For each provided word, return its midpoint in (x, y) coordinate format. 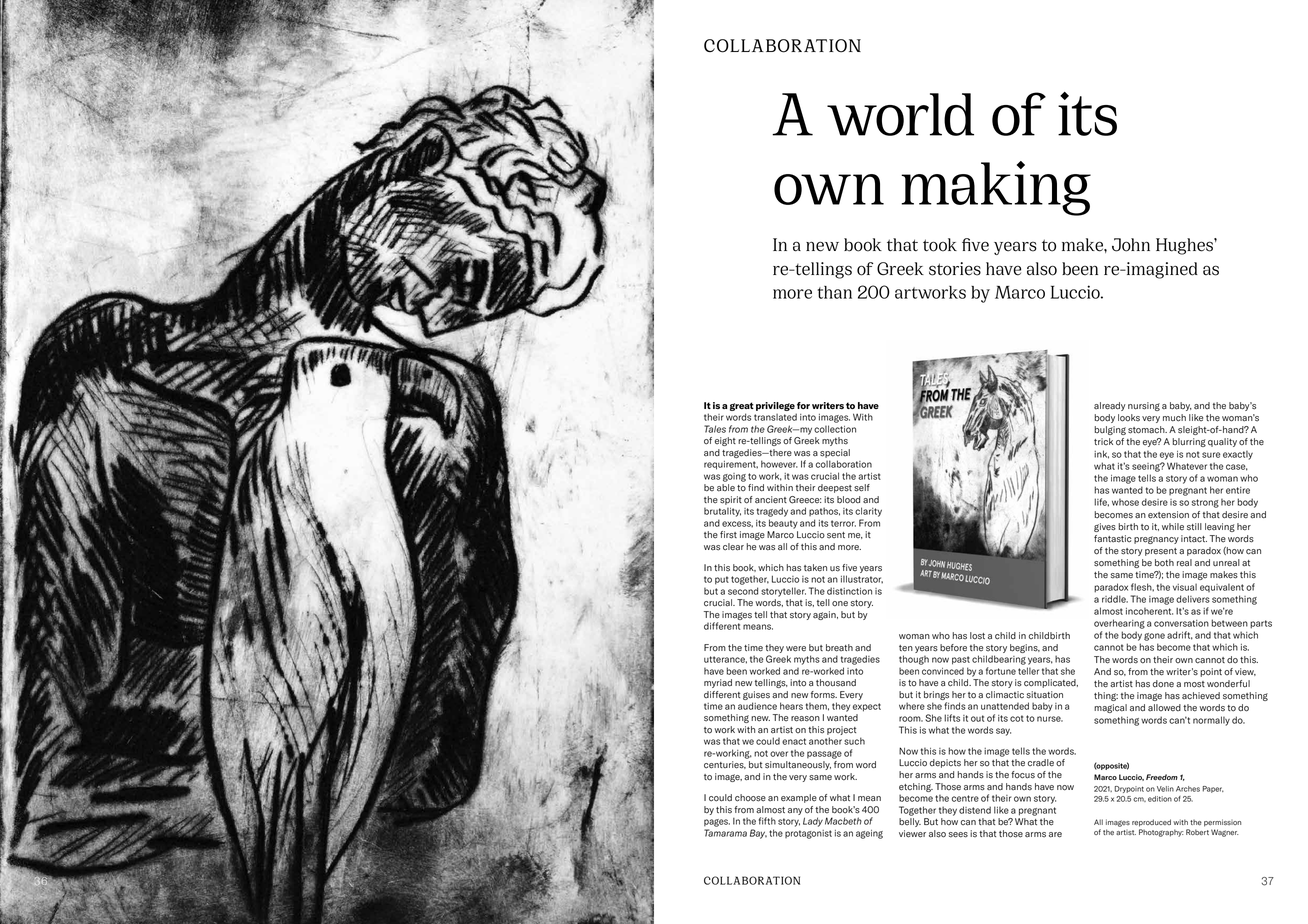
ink (1101, 454)
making (996, 188)
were (796, 649)
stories (955, 269)
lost (977, 636)
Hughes (1185, 246)
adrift (1180, 635)
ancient (771, 500)
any (795, 811)
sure (1211, 455)
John (1131, 245)
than (835, 292)
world (900, 114)
